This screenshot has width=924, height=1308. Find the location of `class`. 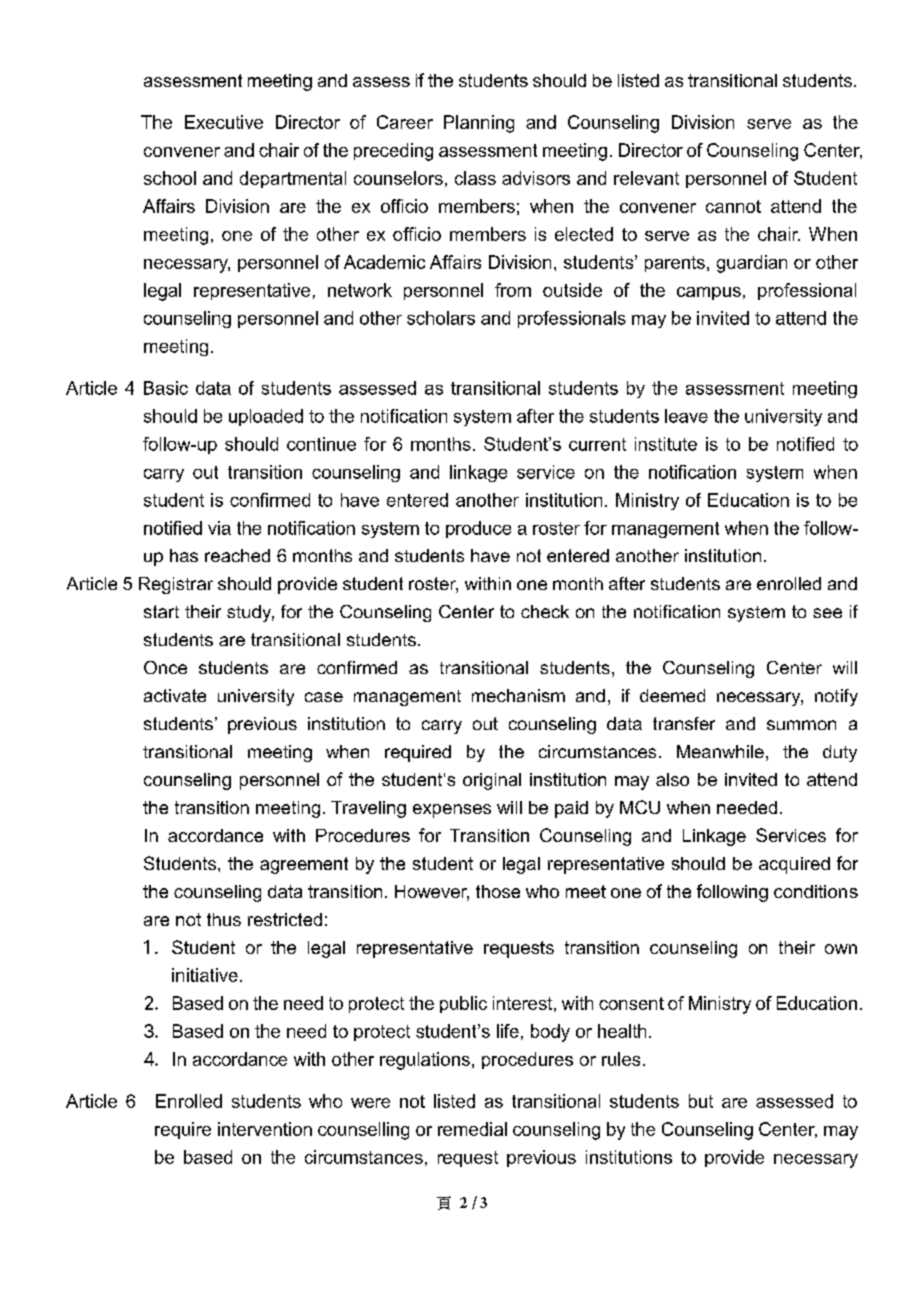

class is located at coordinates (475, 178).
